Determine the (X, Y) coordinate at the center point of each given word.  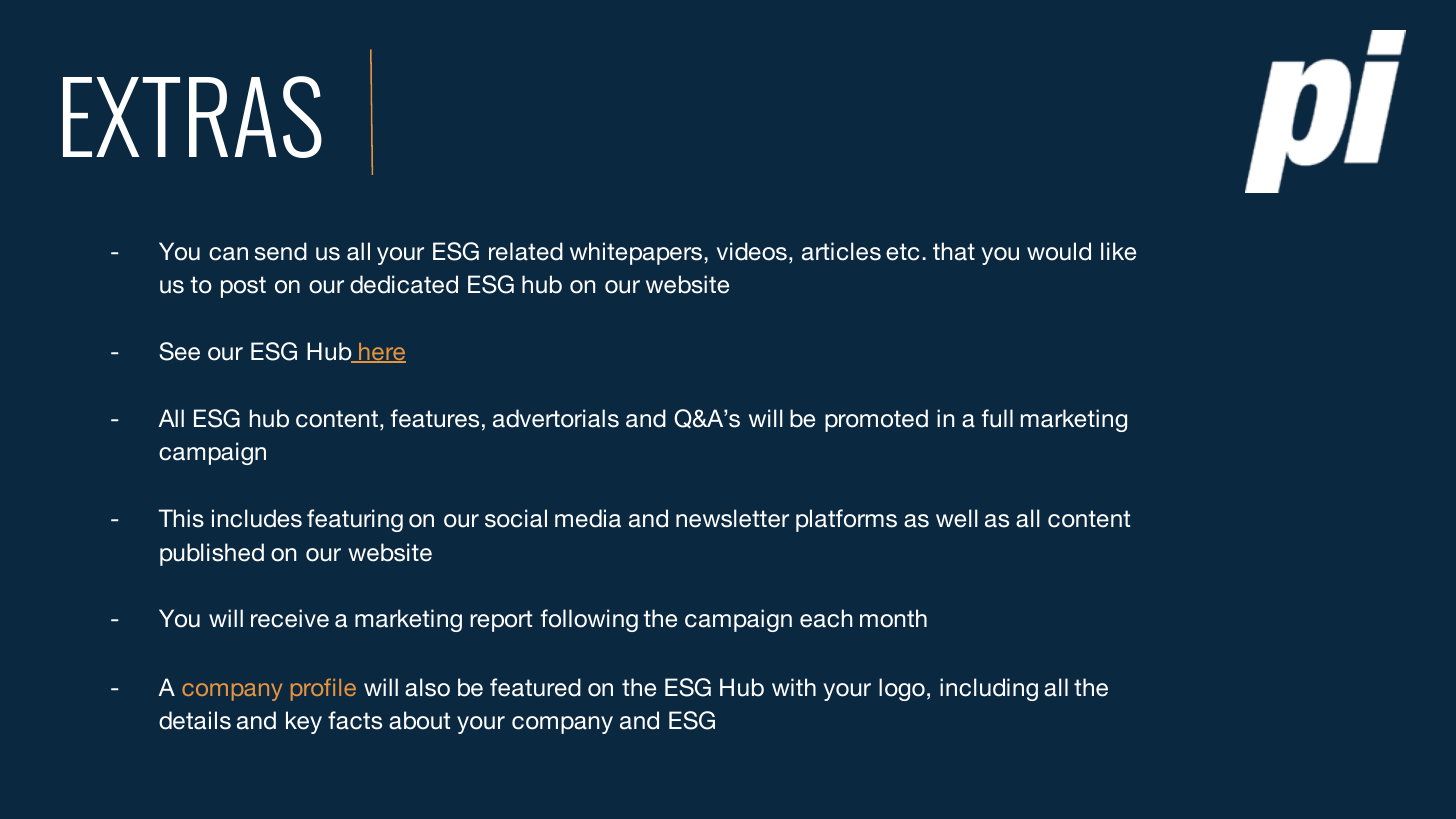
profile (323, 689)
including (989, 689)
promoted (876, 420)
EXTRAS (192, 117)
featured (535, 687)
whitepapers (636, 253)
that (954, 251)
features (435, 418)
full (997, 418)
